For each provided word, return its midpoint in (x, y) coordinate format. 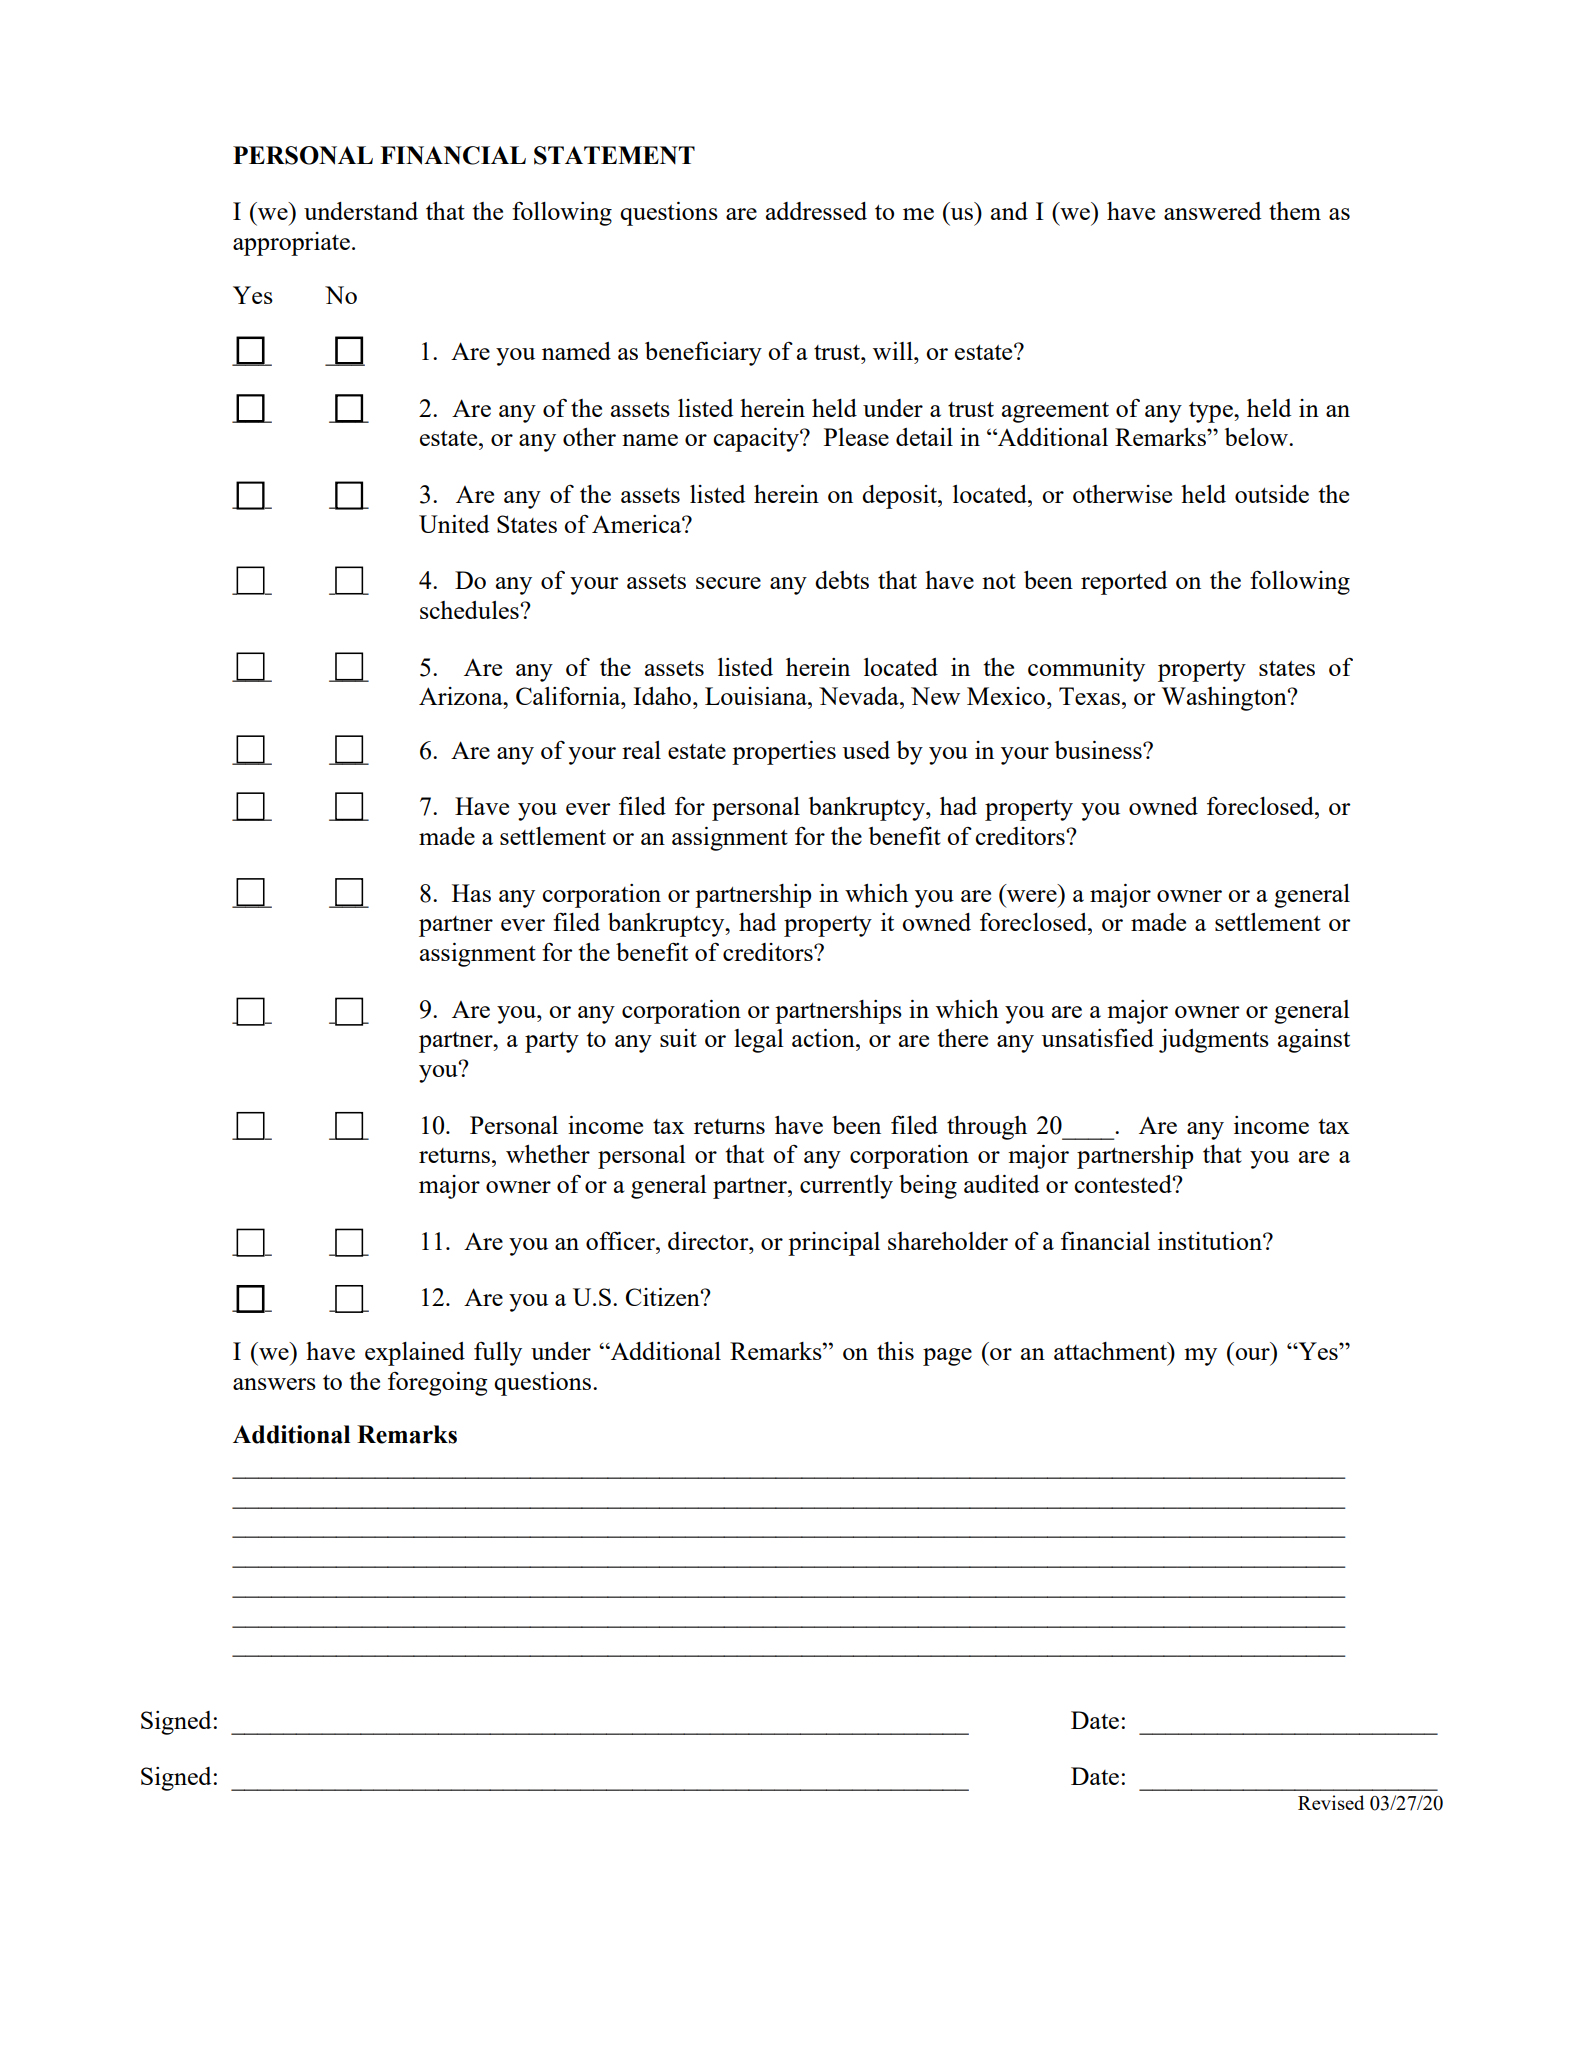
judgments (1214, 1041)
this (895, 1351)
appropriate (291, 244)
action (824, 1038)
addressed (816, 211)
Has (471, 893)
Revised (1331, 1802)
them (1295, 211)
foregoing (438, 1384)
